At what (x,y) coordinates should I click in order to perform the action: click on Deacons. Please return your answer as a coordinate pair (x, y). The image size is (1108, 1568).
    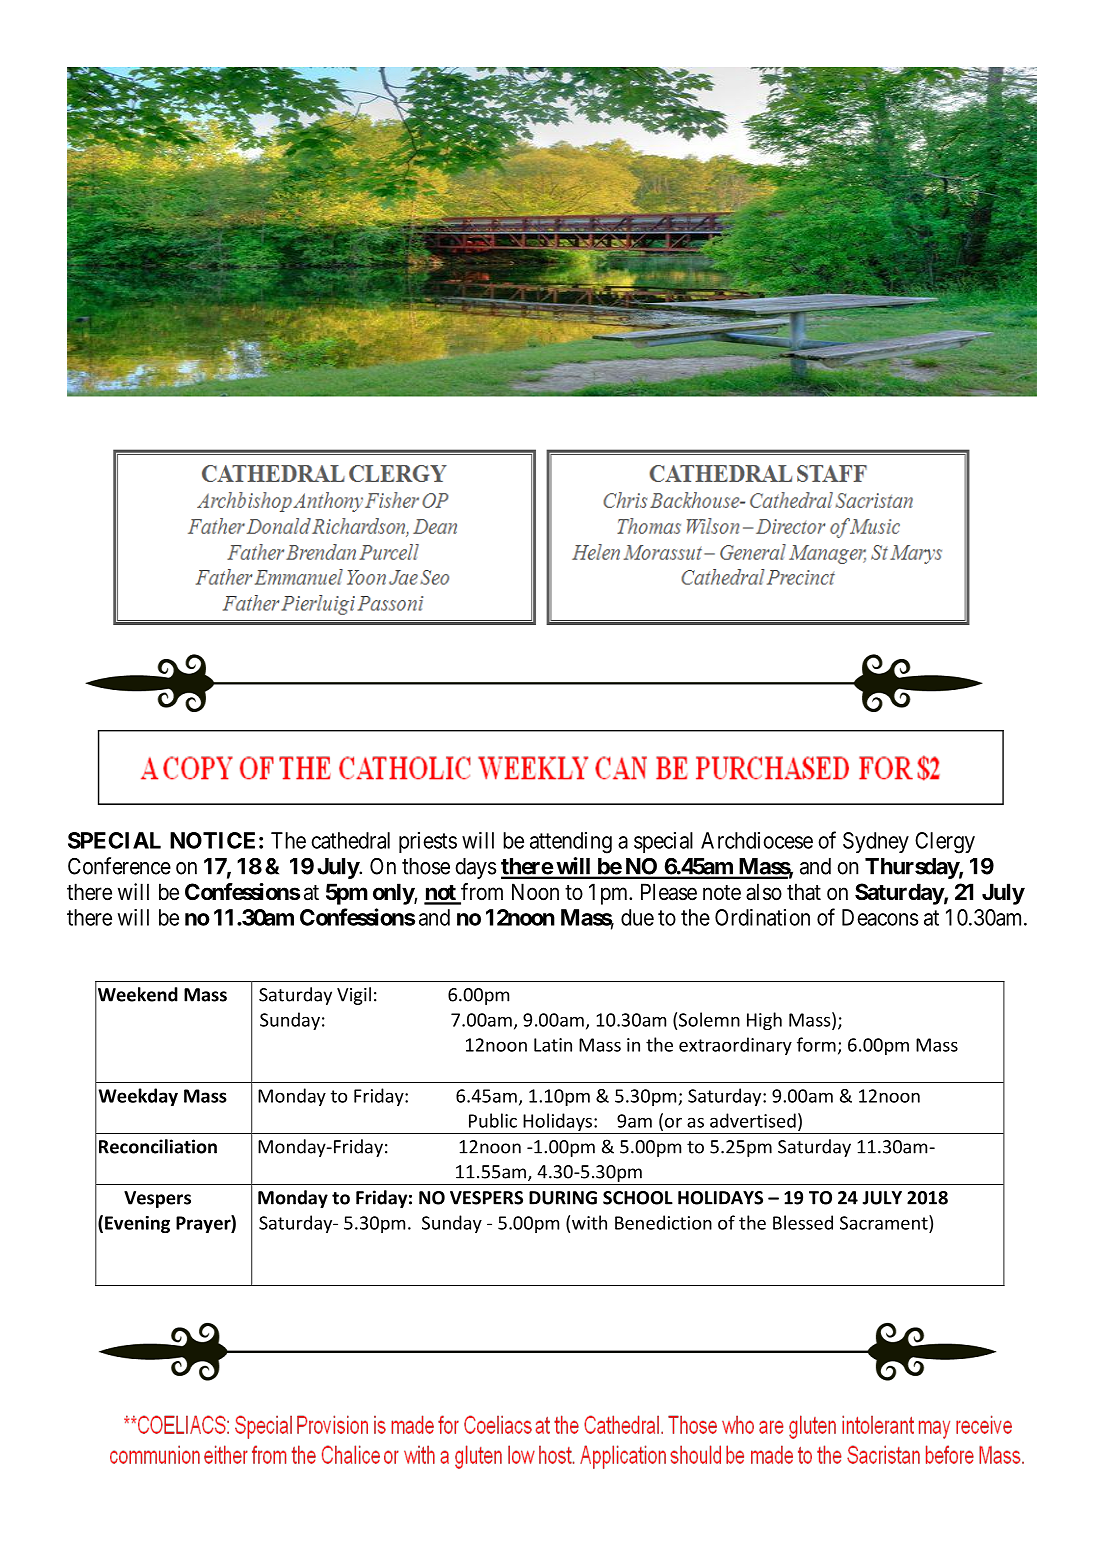
    Looking at the image, I should click on (880, 917).
